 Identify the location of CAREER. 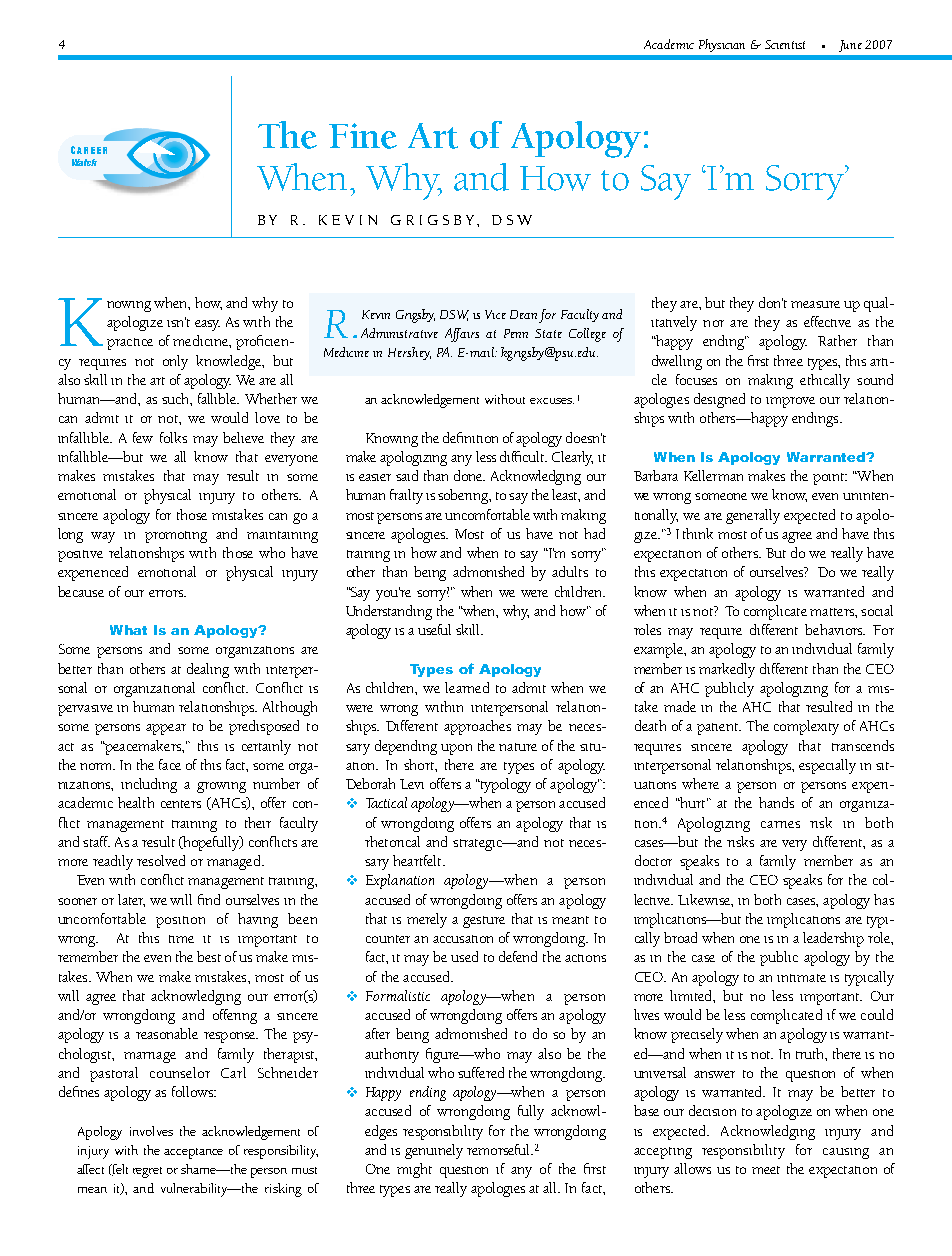
(89, 150).
